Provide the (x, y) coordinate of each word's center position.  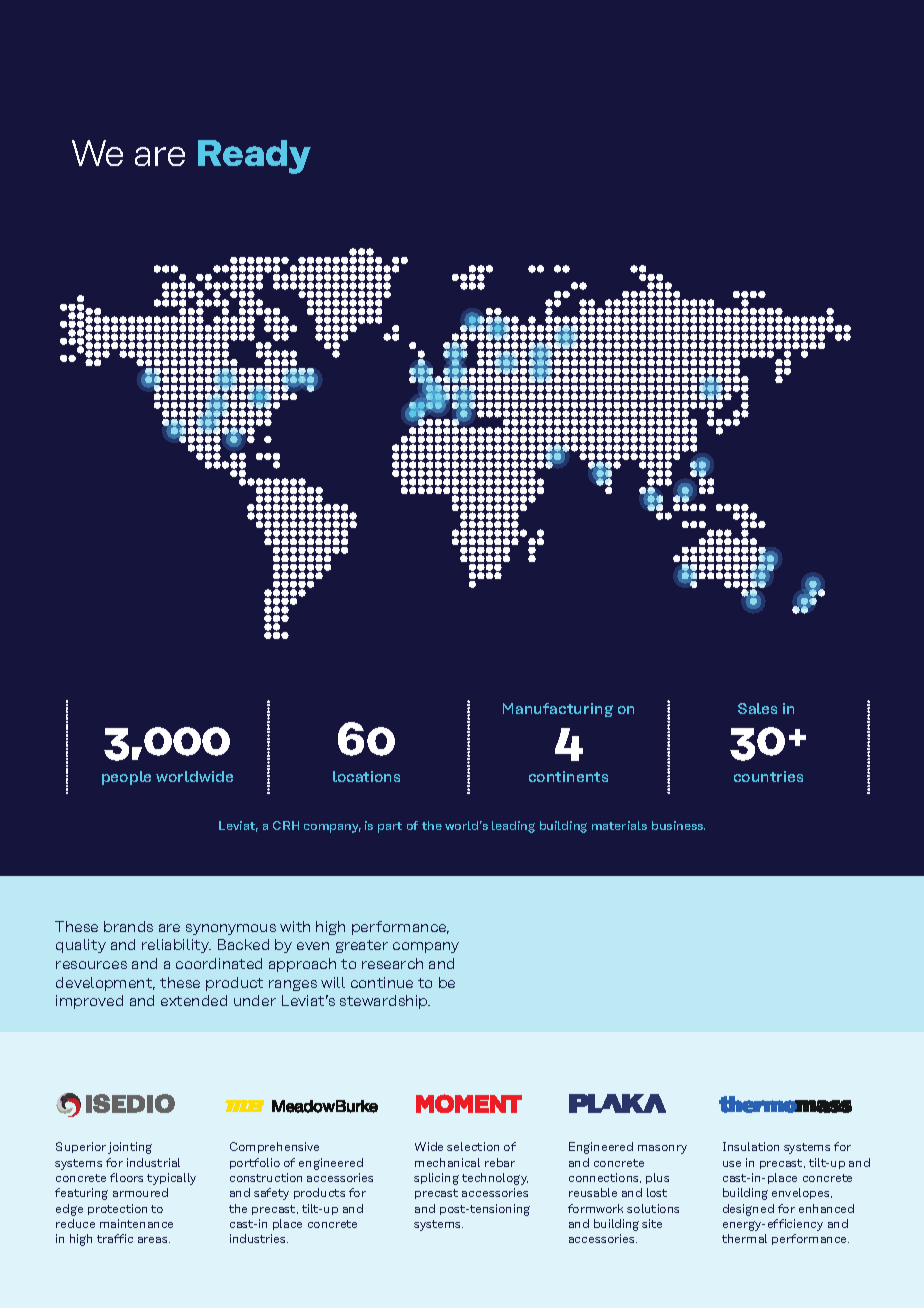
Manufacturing (558, 710)
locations (366, 776)
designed (748, 1210)
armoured (140, 1192)
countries (768, 776)
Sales (757, 708)
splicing (436, 1179)
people (126, 778)
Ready (254, 157)
